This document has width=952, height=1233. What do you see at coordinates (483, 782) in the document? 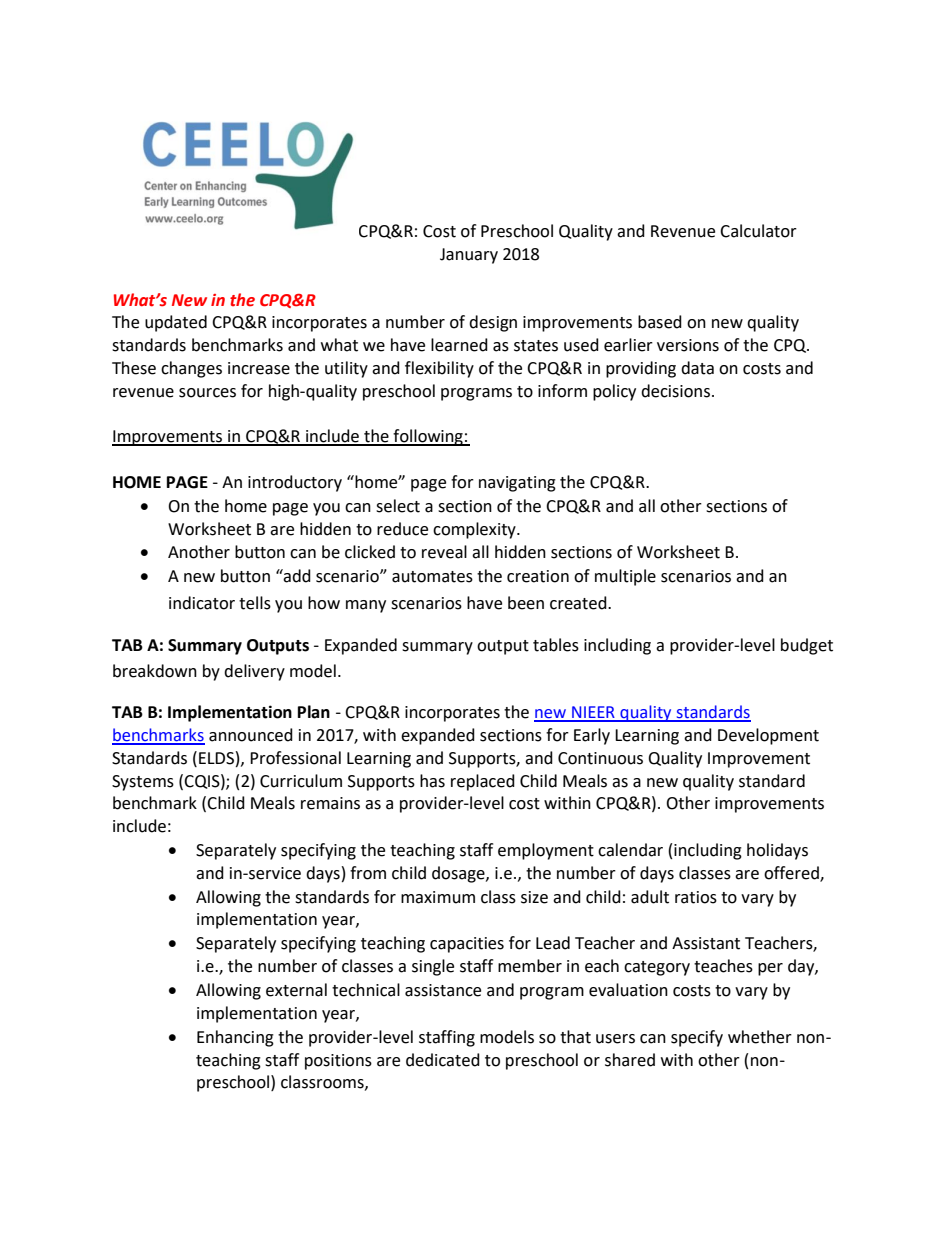
I see `replaced` at bounding box center [483, 782].
